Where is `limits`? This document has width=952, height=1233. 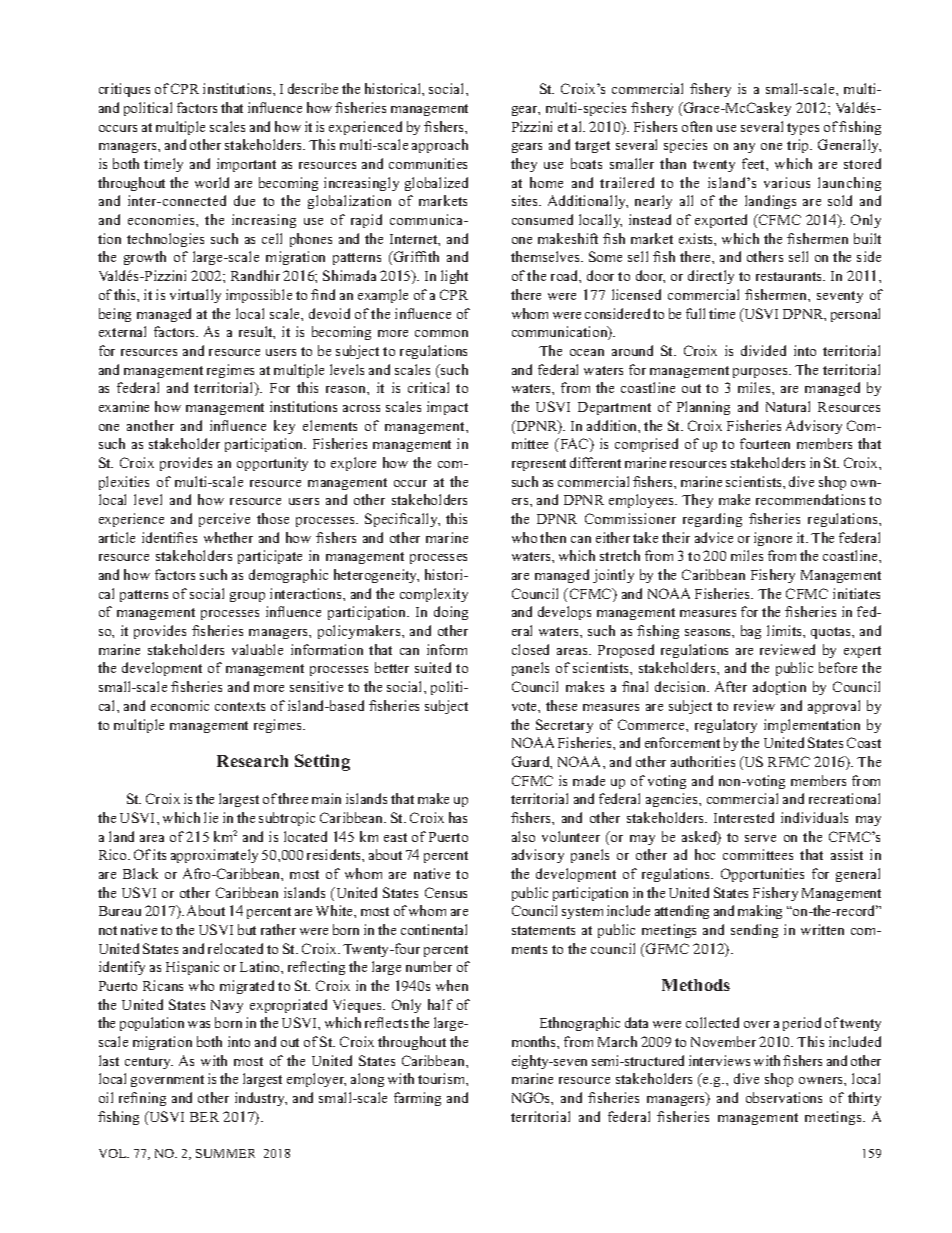 limits is located at coordinates (785, 630).
